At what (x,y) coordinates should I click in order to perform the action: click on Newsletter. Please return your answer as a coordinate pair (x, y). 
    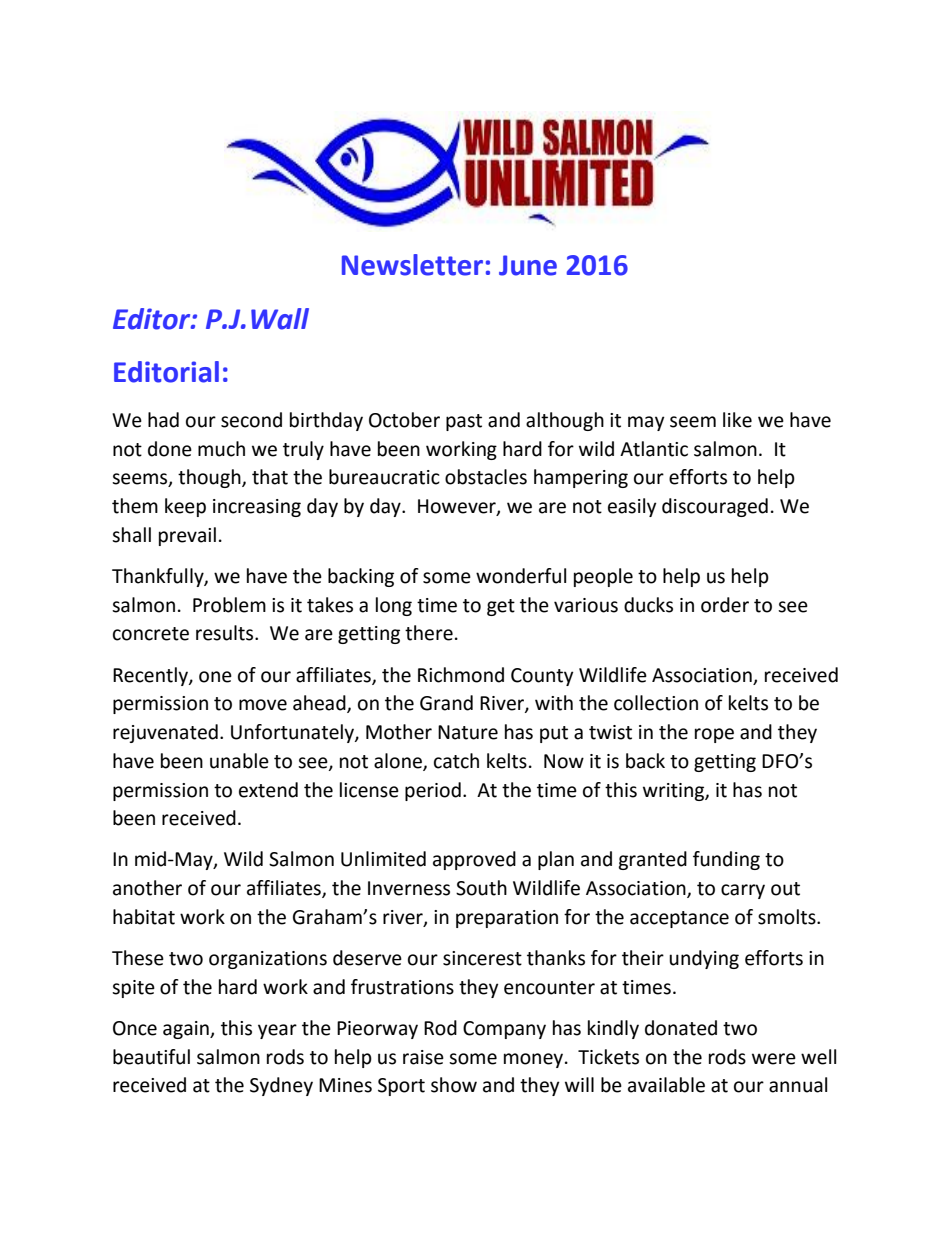
    Looking at the image, I should click on (412, 265).
